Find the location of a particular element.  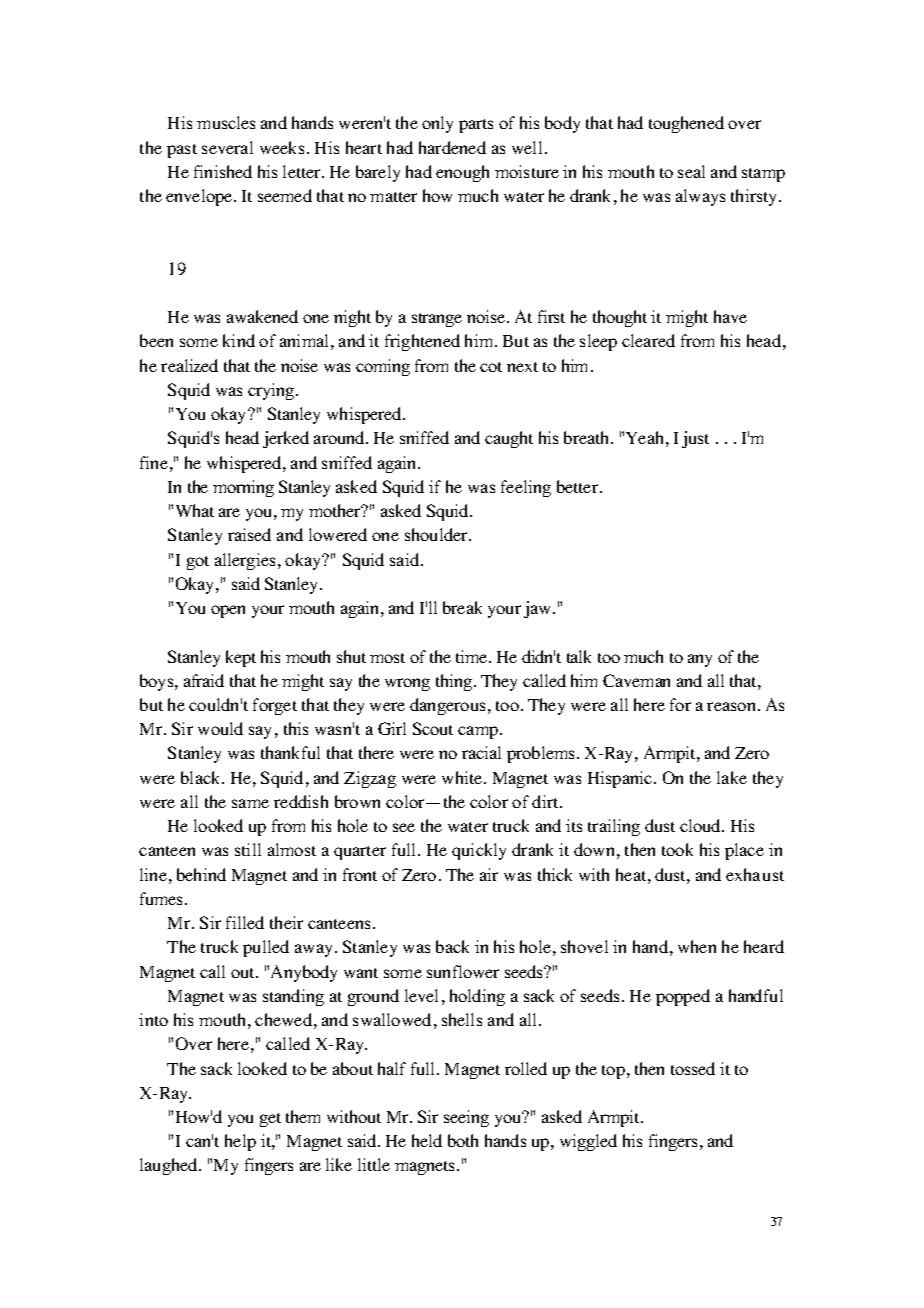

both is located at coordinates (463, 1140).
